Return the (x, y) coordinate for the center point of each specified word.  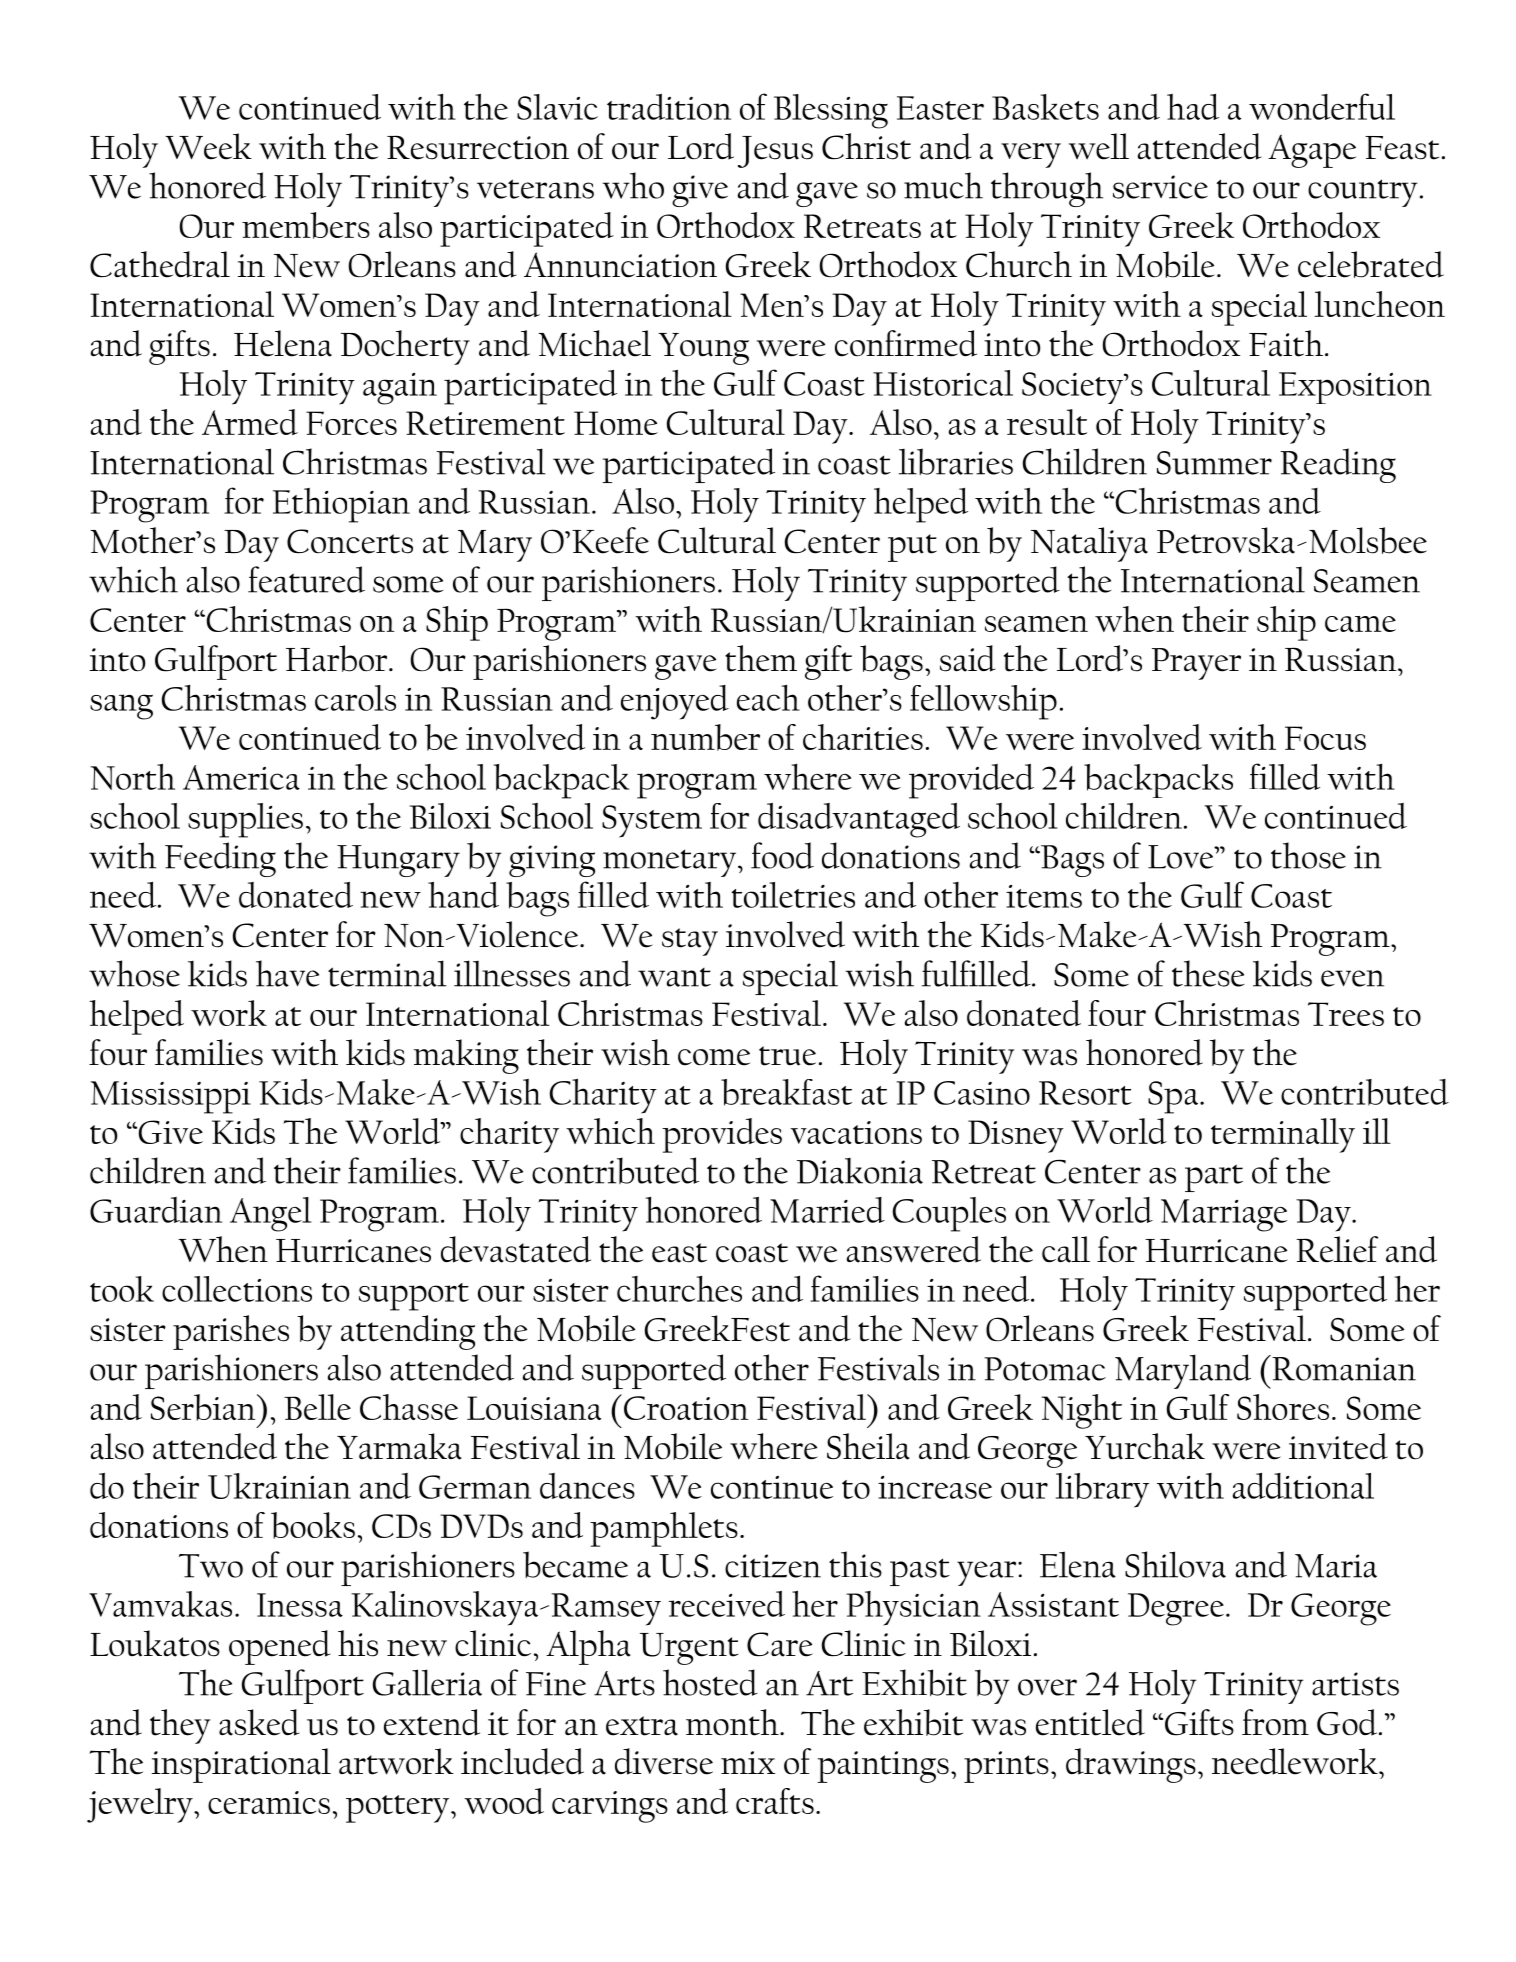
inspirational (241, 1765)
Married (827, 1210)
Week (208, 146)
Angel (270, 1214)
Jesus (775, 152)
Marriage (1224, 1215)
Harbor (338, 658)
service (1160, 187)
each (768, 697)
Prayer (1196, 664)
